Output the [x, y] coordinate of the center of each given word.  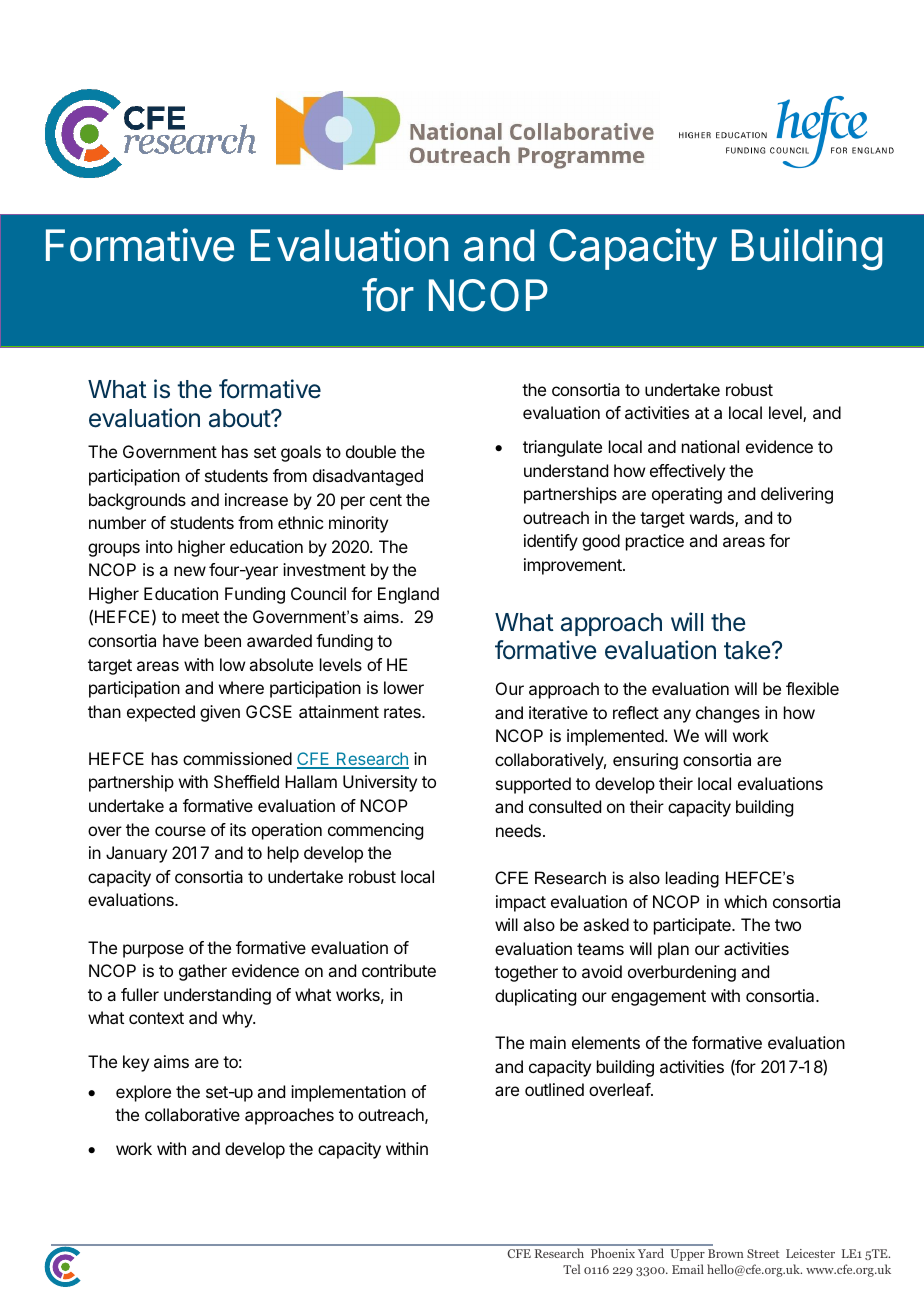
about [240, 418]
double [371, 451]
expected [161, 713]
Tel [571, 1269]
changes [728, 714]
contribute [399, 970]
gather [203, 972]
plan [673, 950]
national [710, 446]
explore [143, 1093]
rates [403, 712]
